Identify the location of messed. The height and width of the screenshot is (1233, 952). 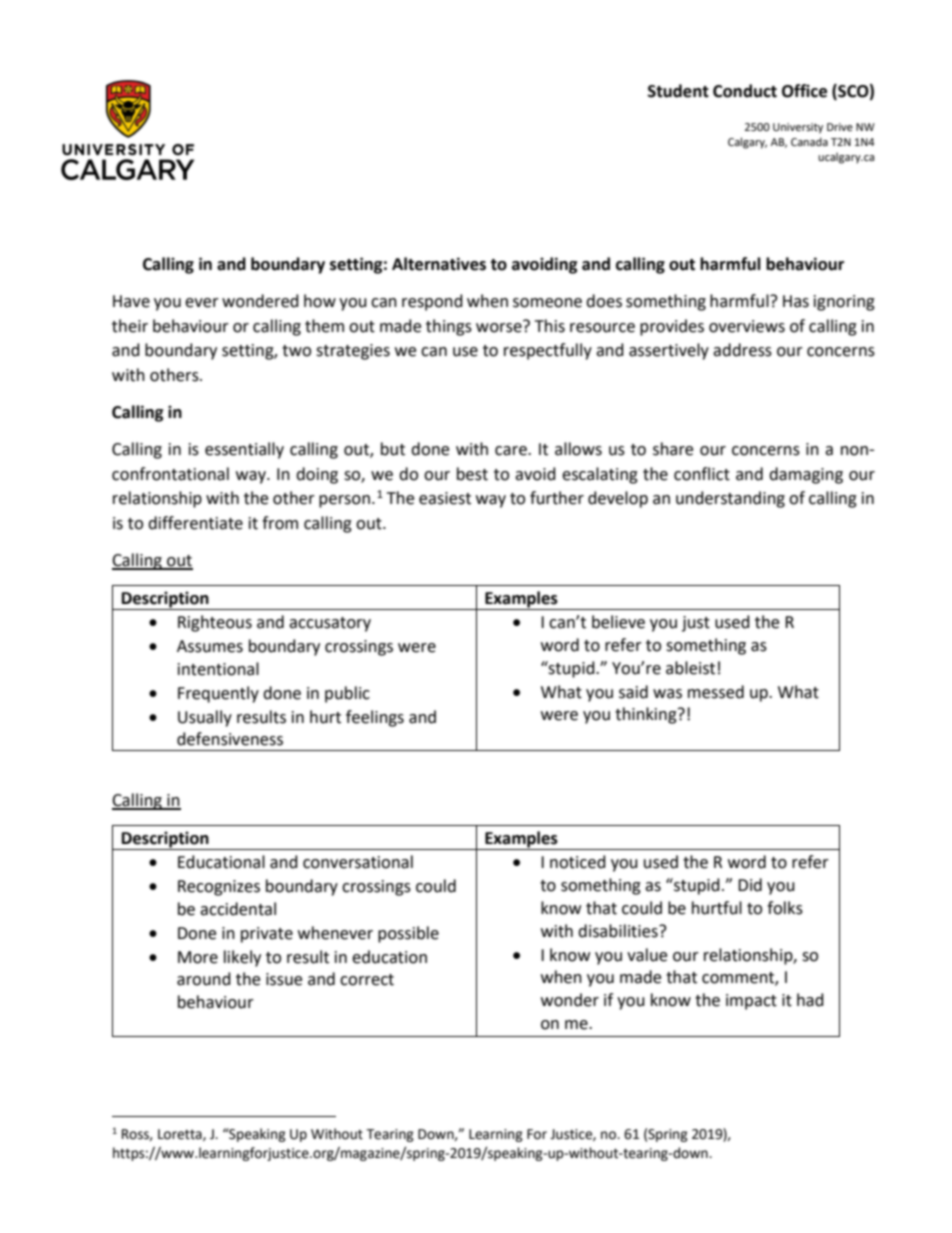
(716, 692).
